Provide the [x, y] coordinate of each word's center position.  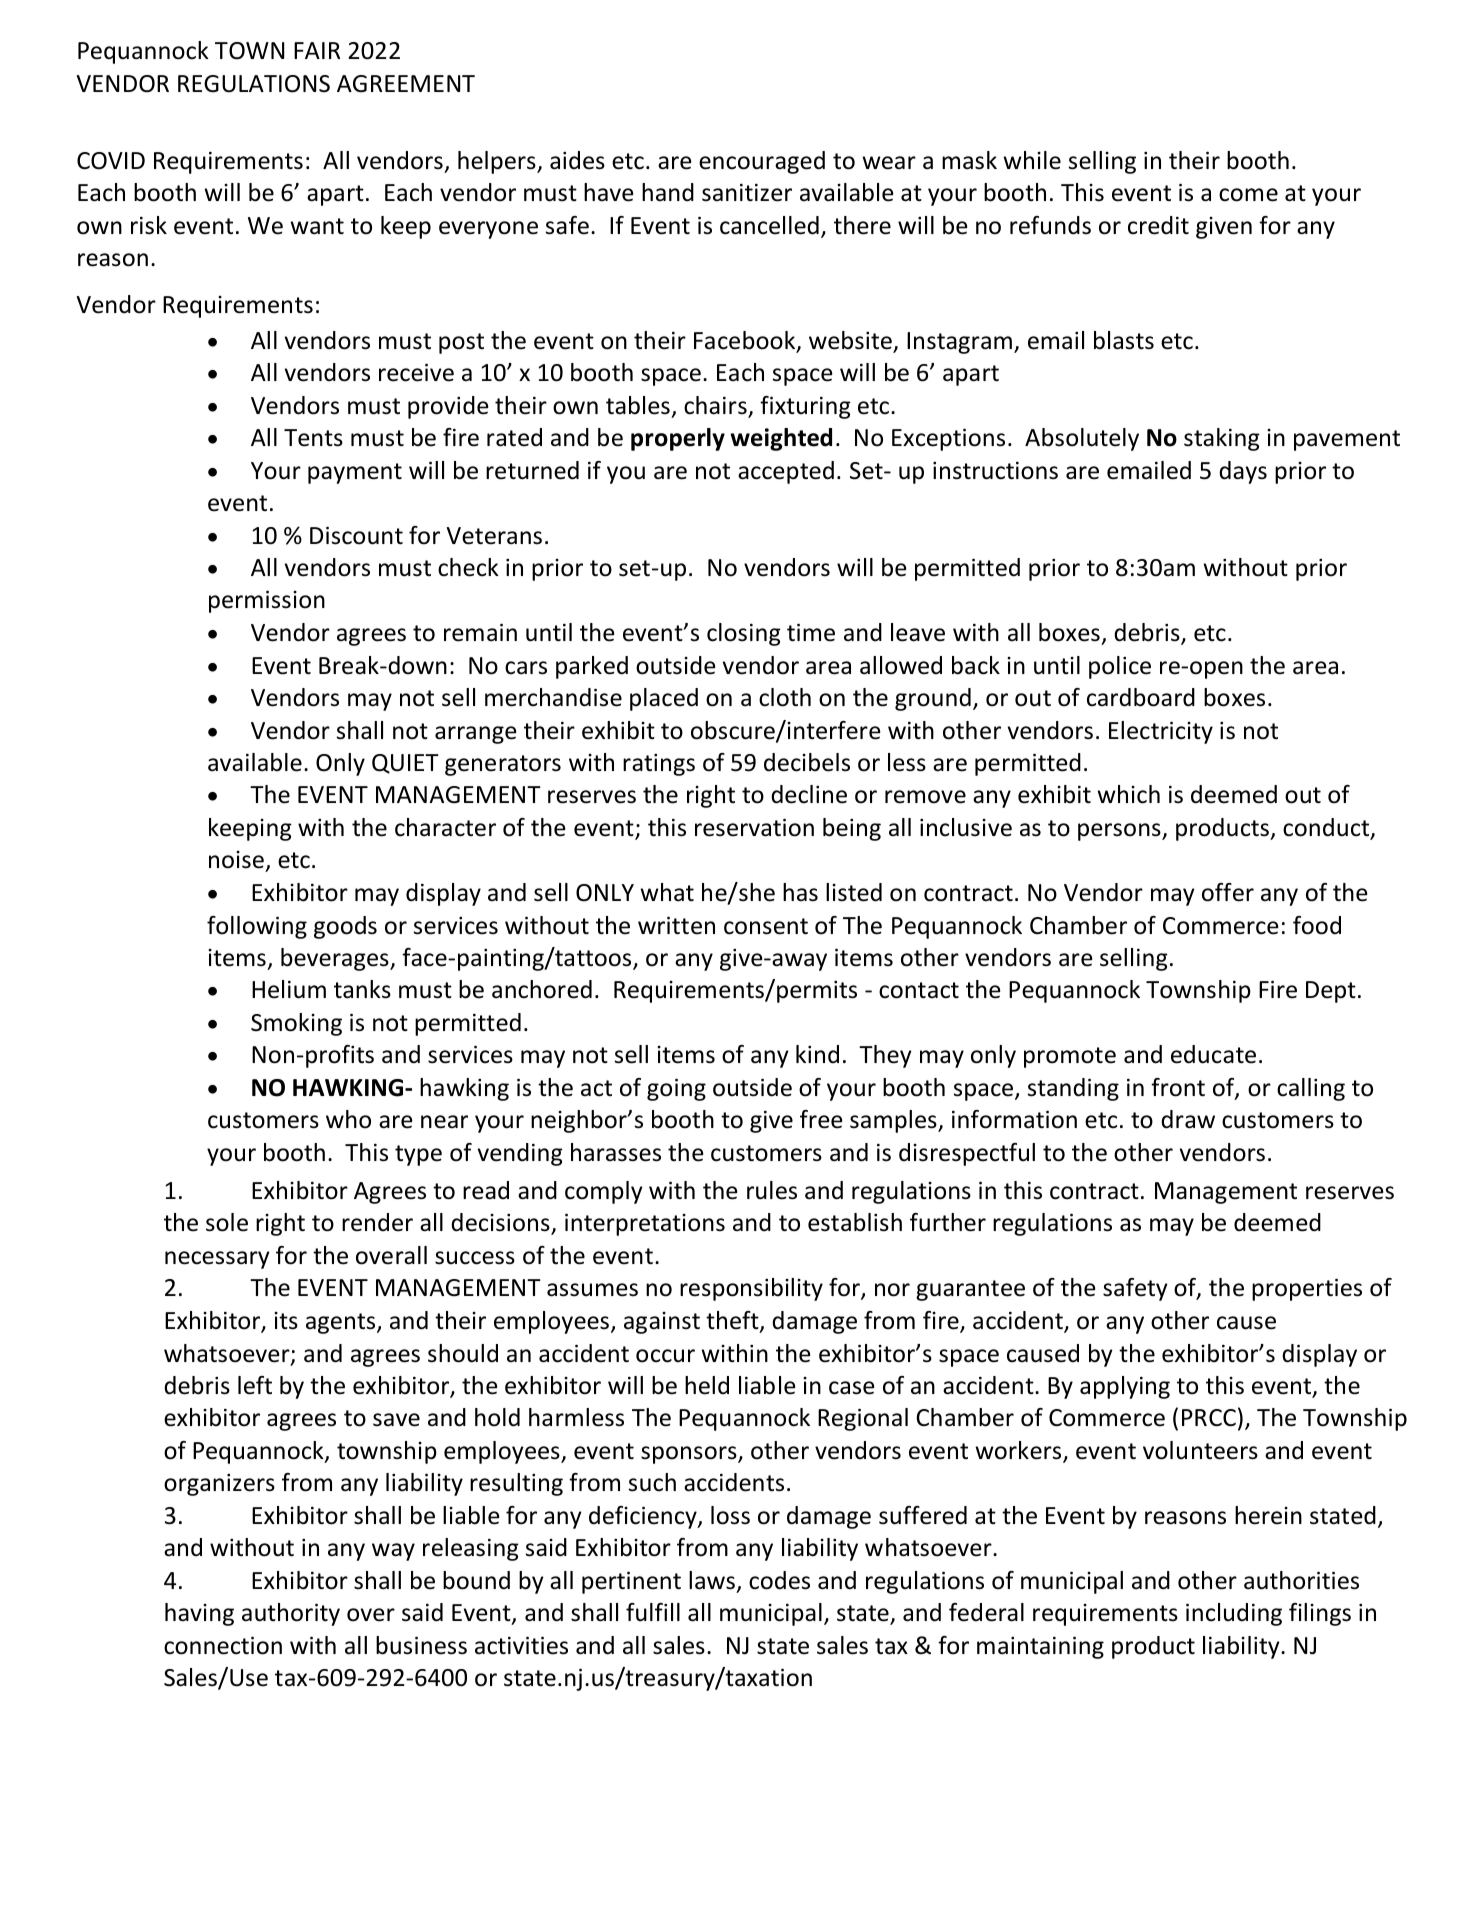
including [1234, 1614]
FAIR [317, 50]
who [348, 1119]
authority [291, 1614]
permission [267, 601]
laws [712, 1580]
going [676, 1089]
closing [744, 634]
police [1120, 667]
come [1248, 195]
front [1178, 1087]
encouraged [762, 162]
